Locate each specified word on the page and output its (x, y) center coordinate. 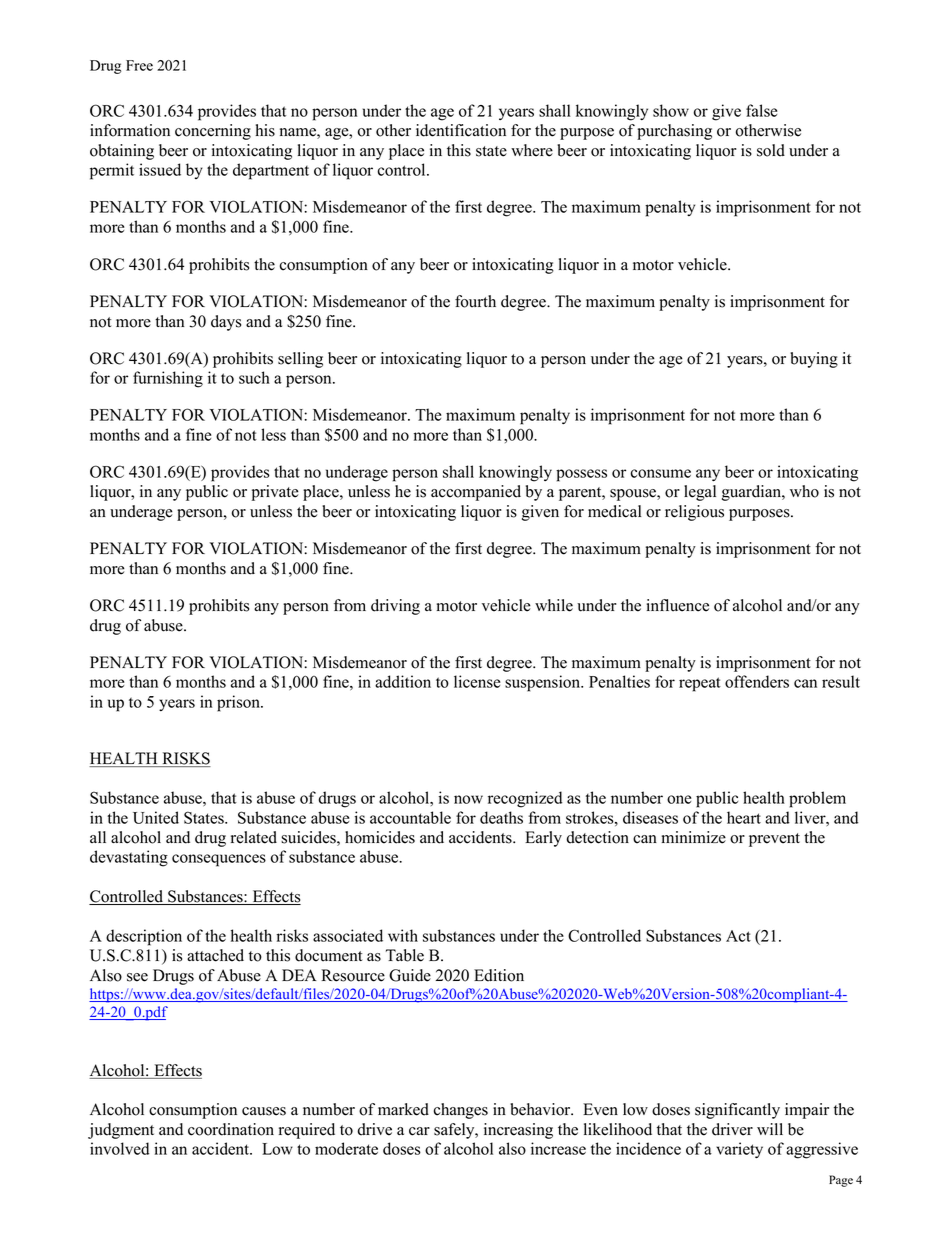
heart (744, 817)
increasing (518, 1131)
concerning (213, 132)
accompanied (476, 493)
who (804, 491)
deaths (501, 817)
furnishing (168, 379)
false (761, 110)
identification (461, 130)
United (156, 817)
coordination (231, 1129)
